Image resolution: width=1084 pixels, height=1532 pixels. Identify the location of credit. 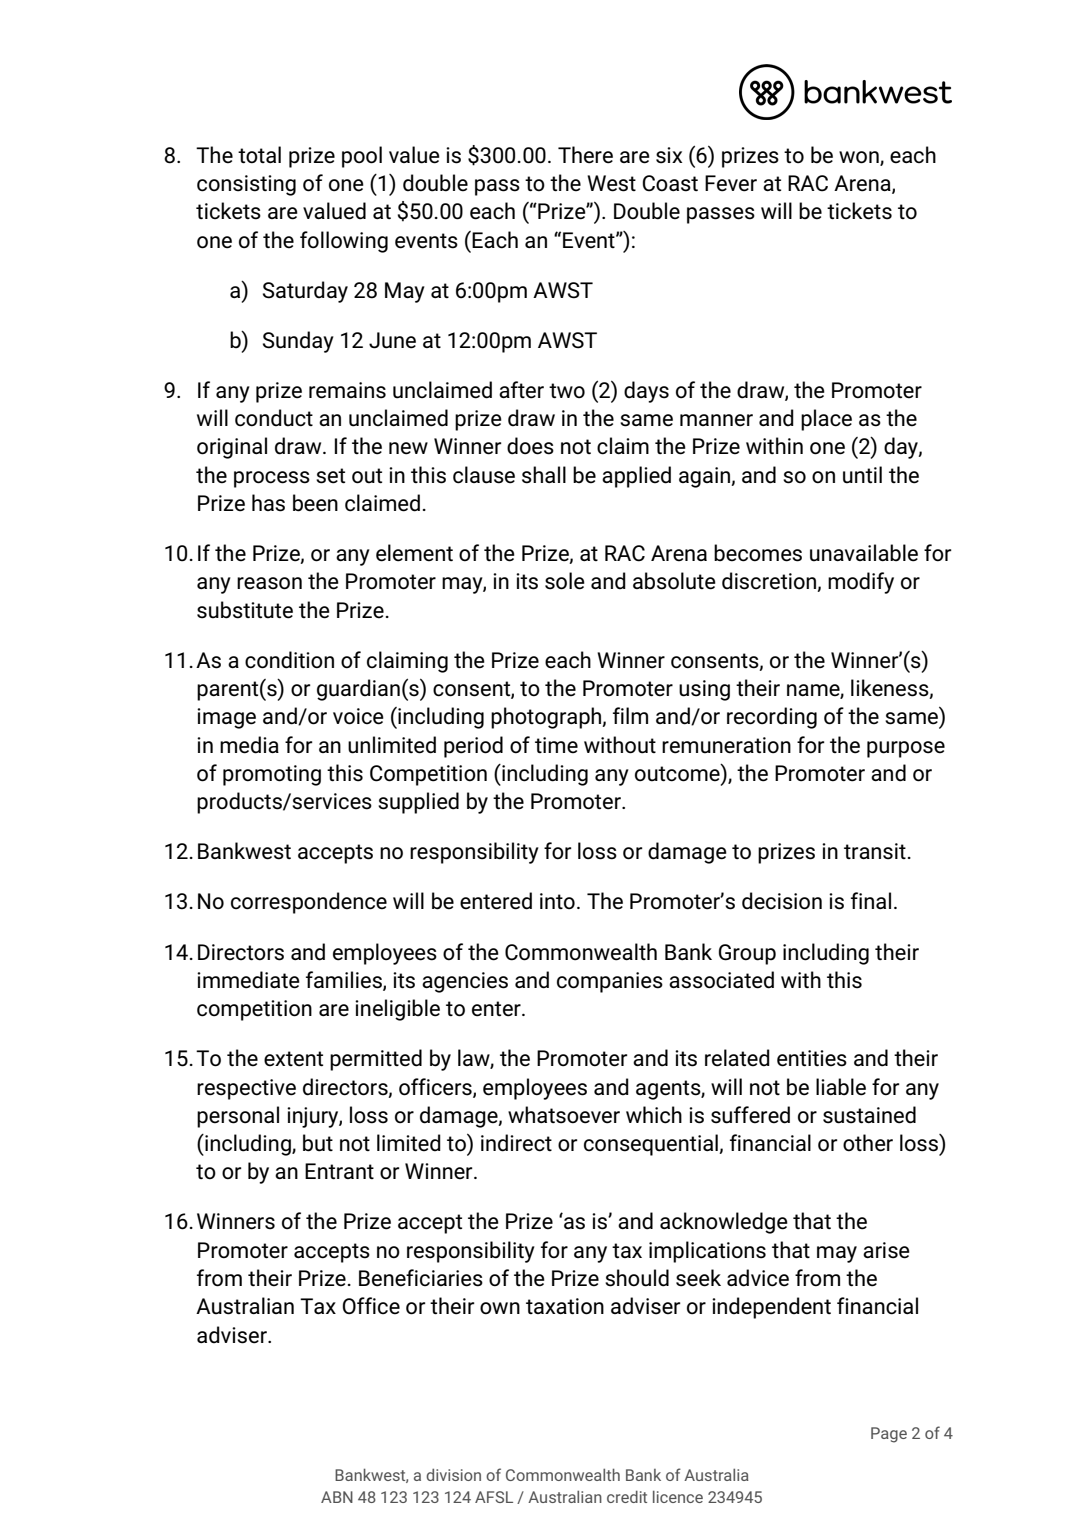
(627, 1496).
